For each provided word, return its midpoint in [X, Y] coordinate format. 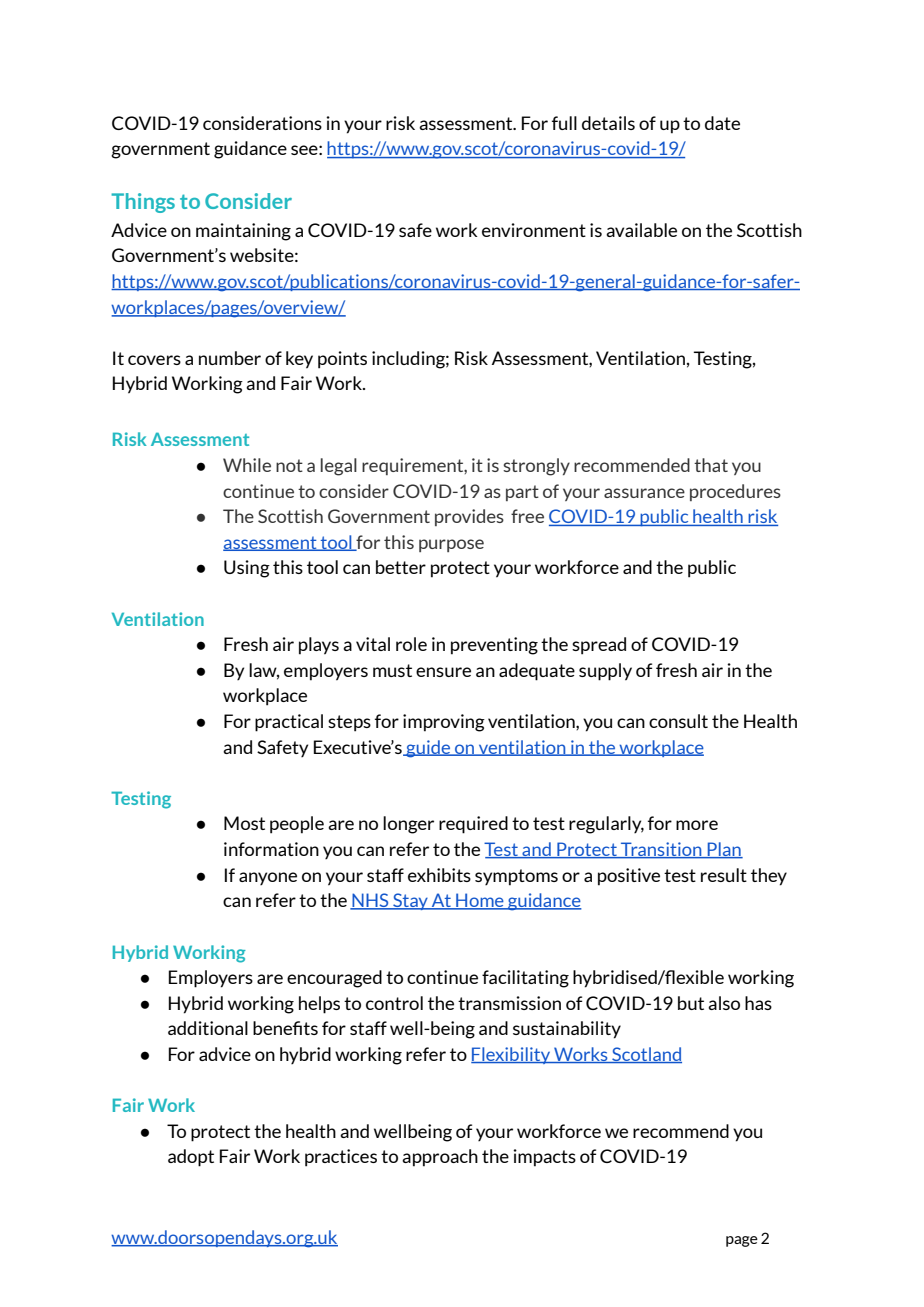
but [691, 1003]
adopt [191, 1158]
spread [599, 646]
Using [247, 569]
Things [143, 203]
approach [440, 1158]
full [564, 123]
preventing [494, 646]
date [722, 123]
